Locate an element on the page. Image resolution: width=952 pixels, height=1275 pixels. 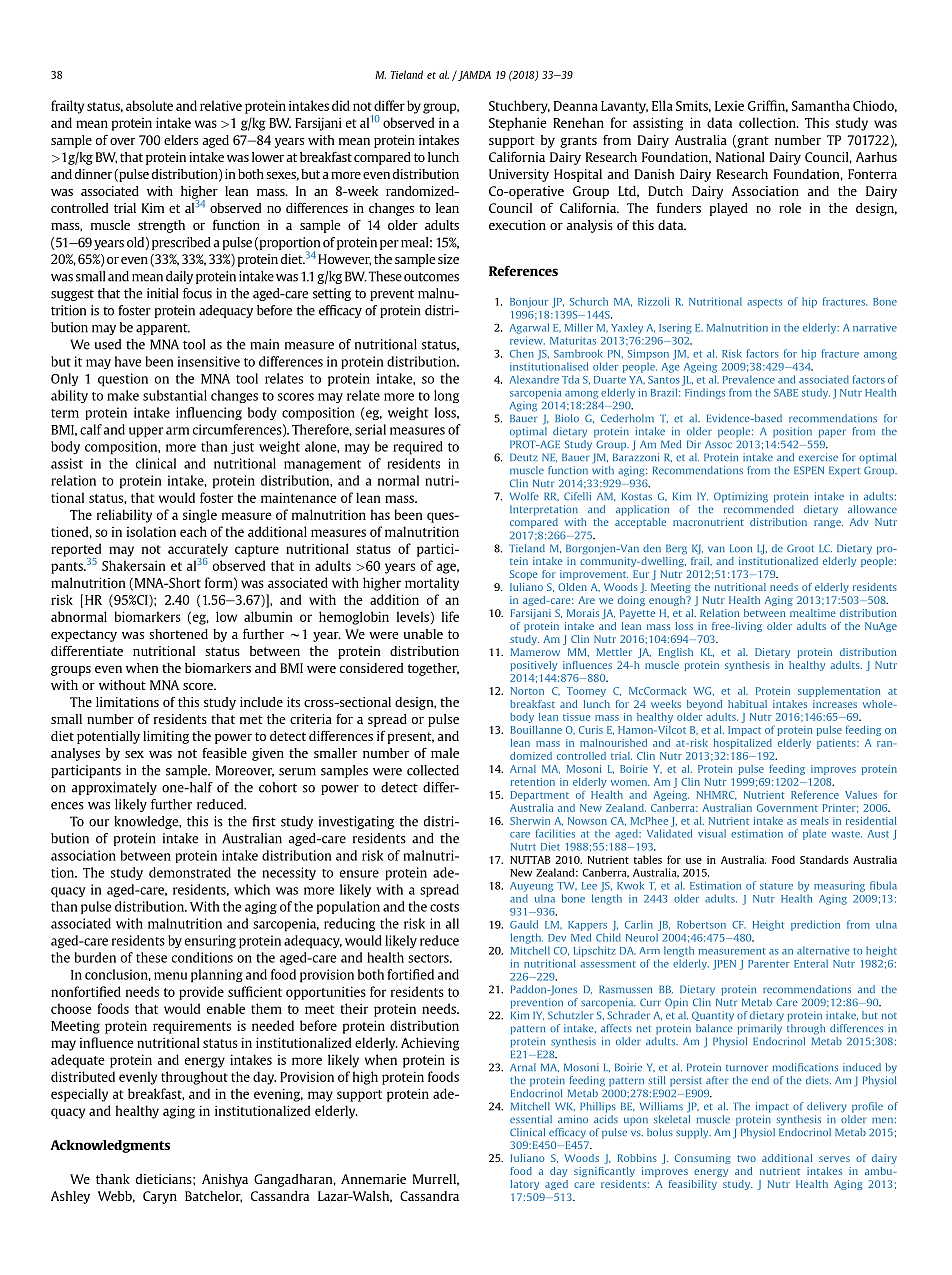
Caryn is located at coordinates (160, 1197).
